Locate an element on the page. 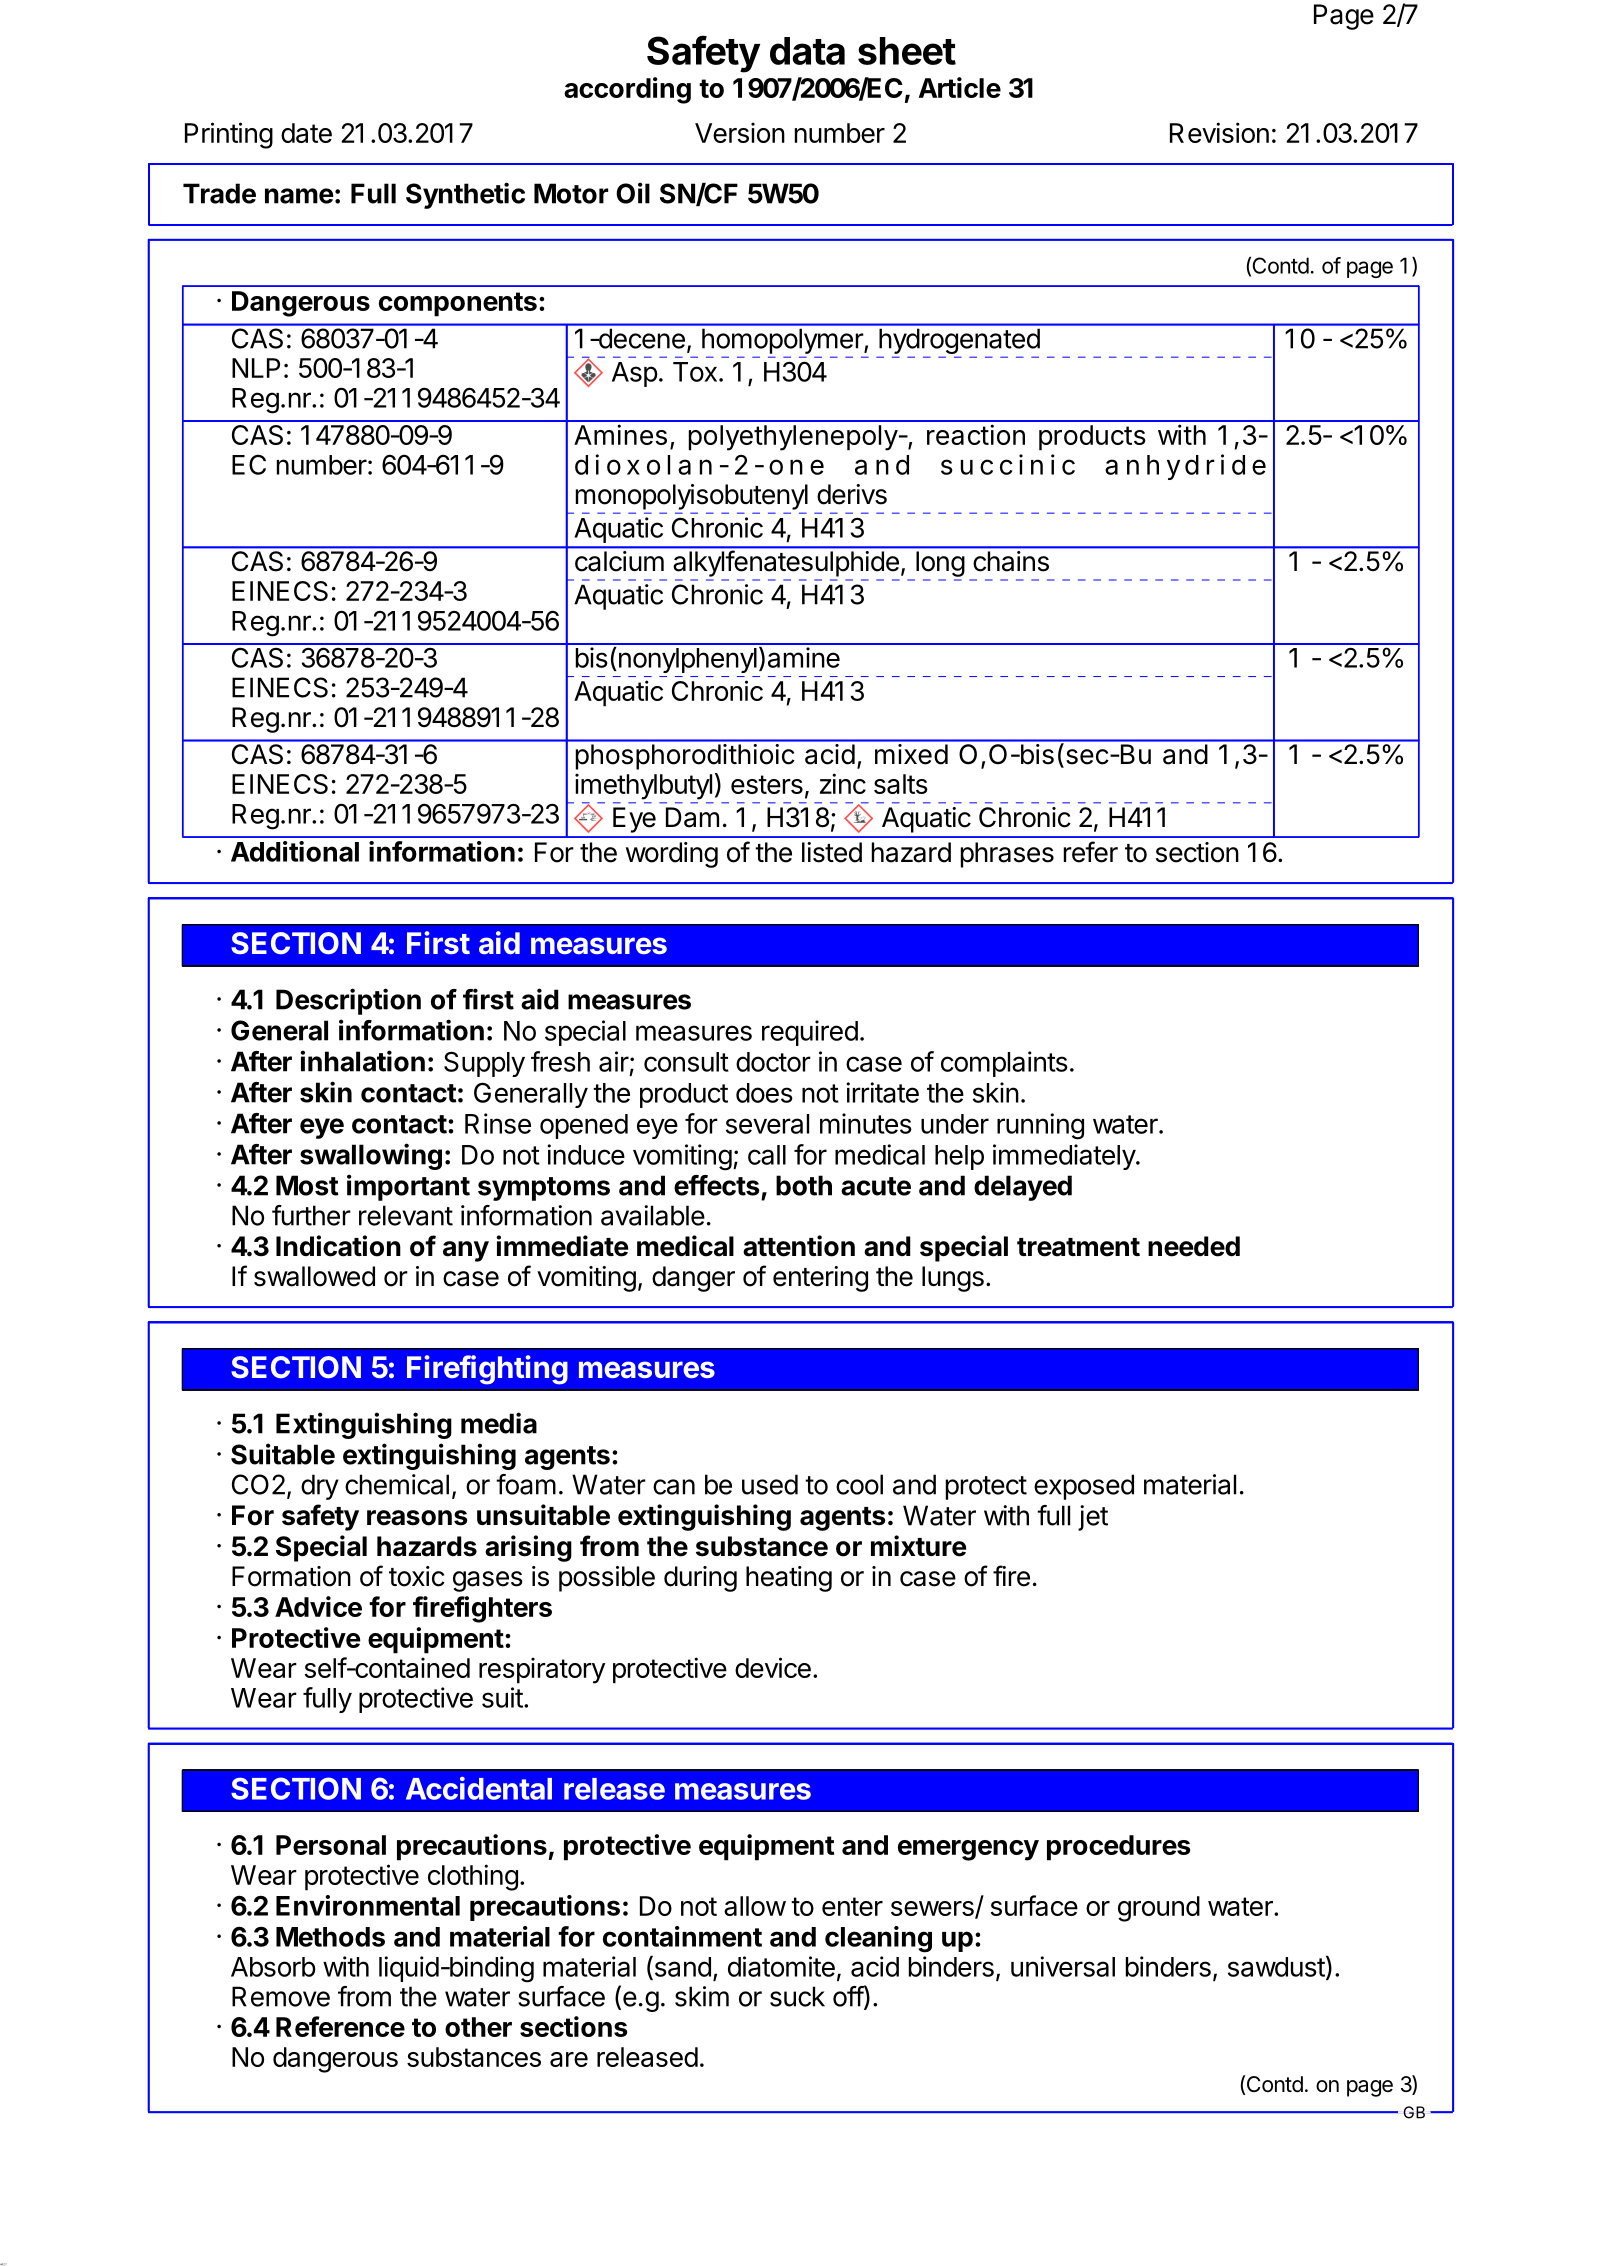 Image resolution: width=1601 pixels, height=2266 pixels. Revision is located at coordinates (1219, 132).
